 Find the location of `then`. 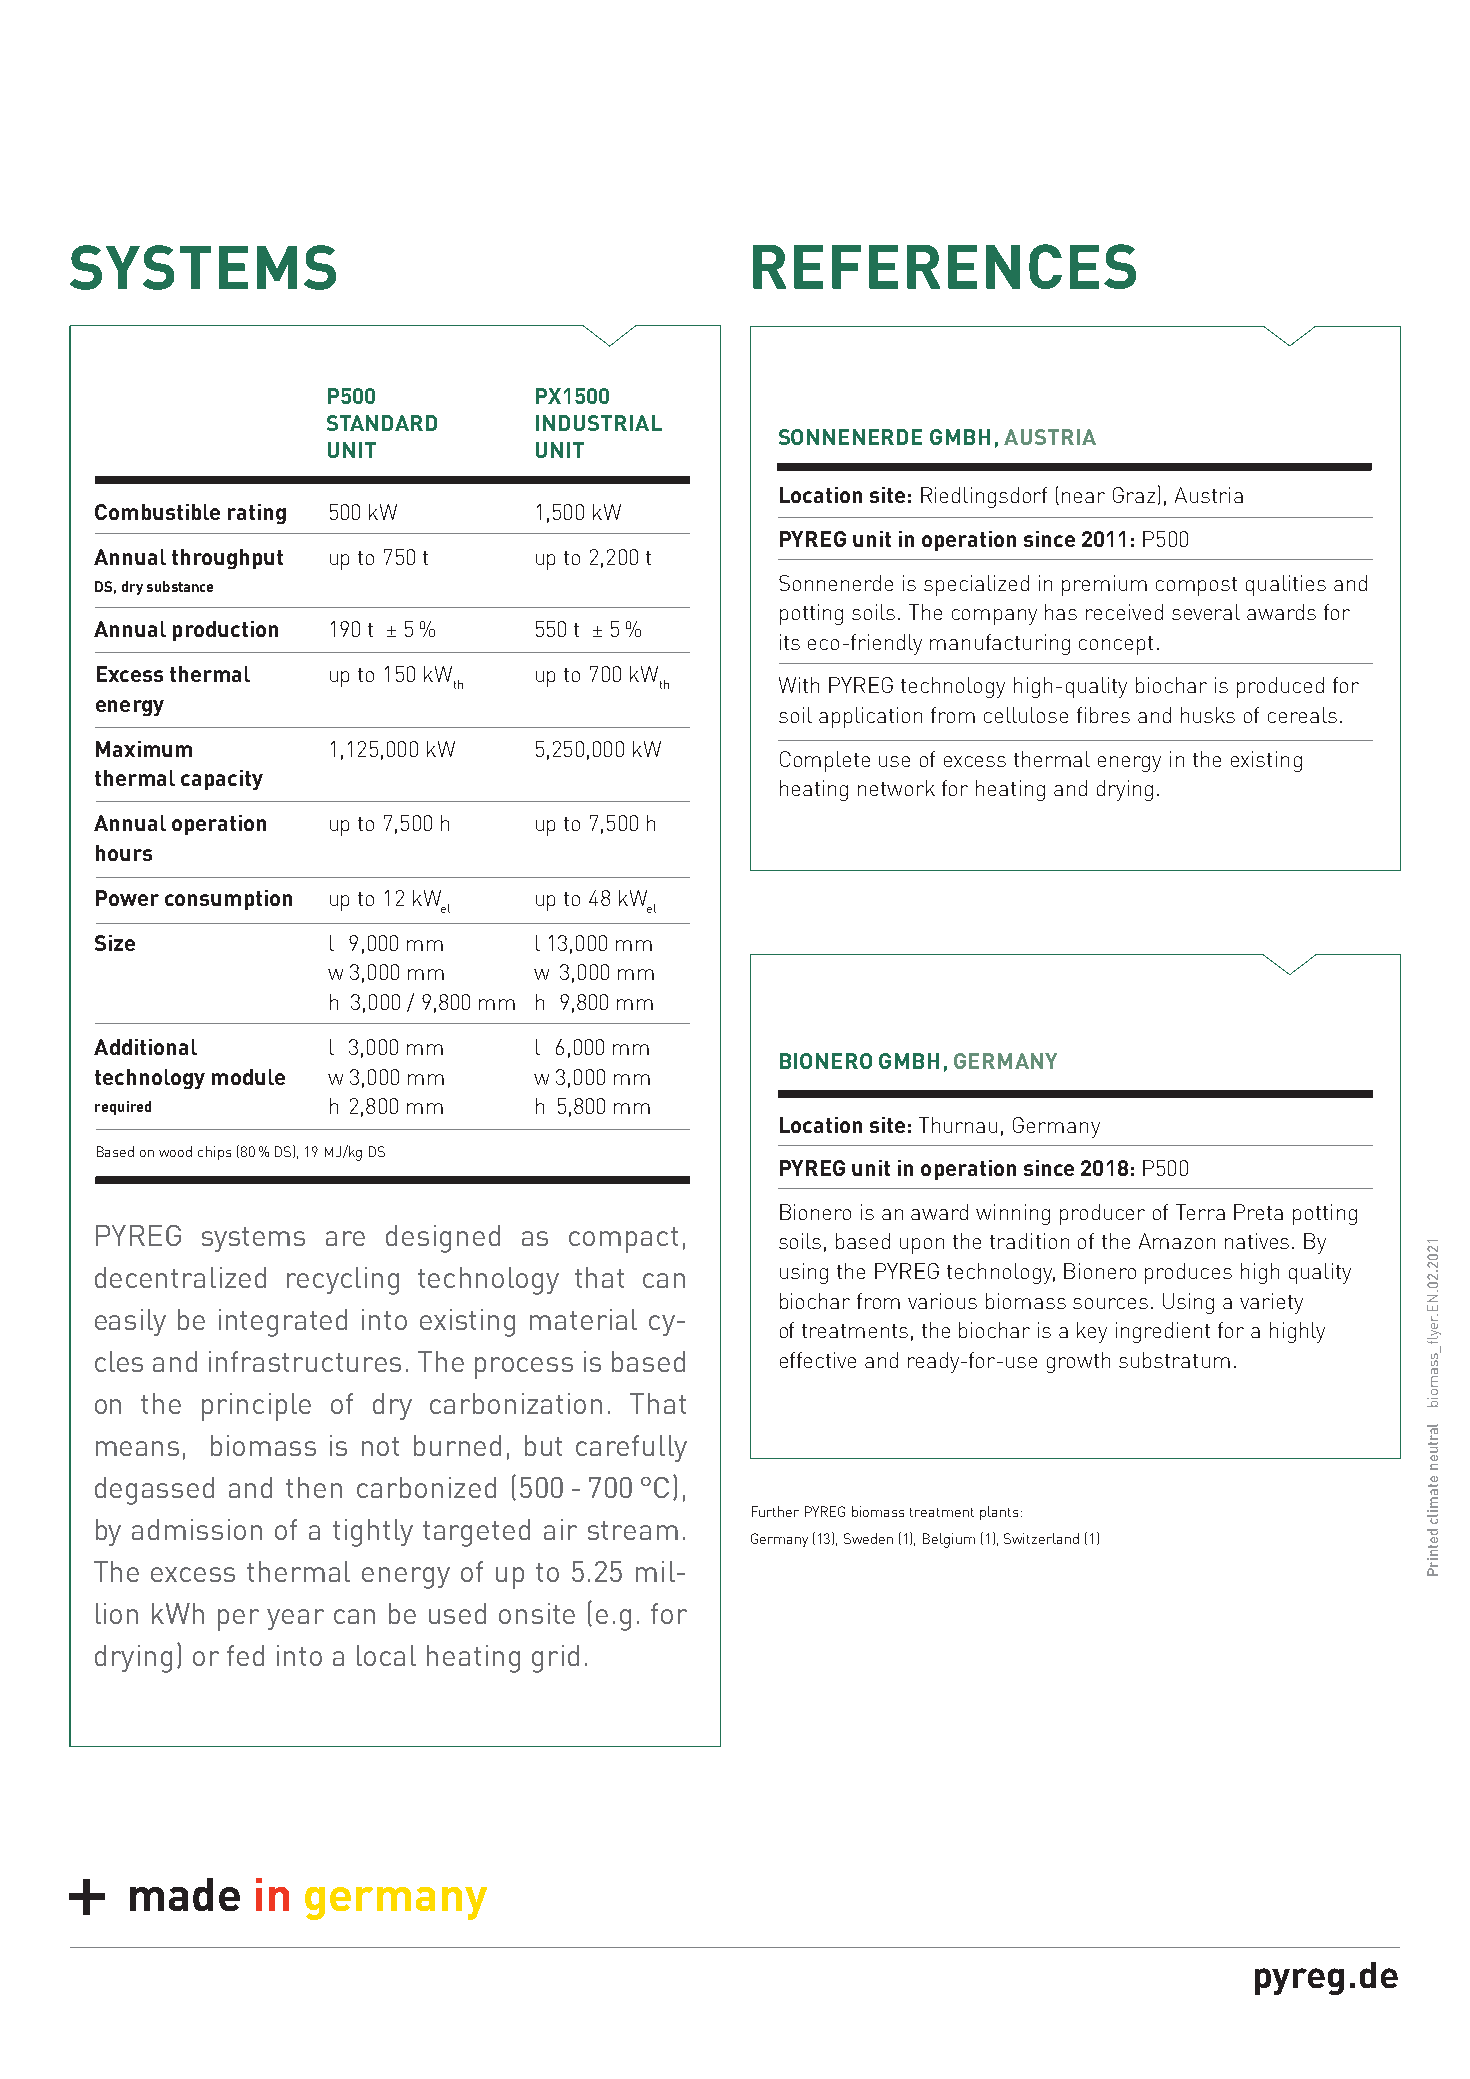

then is located at coordinates (314, 1487).
